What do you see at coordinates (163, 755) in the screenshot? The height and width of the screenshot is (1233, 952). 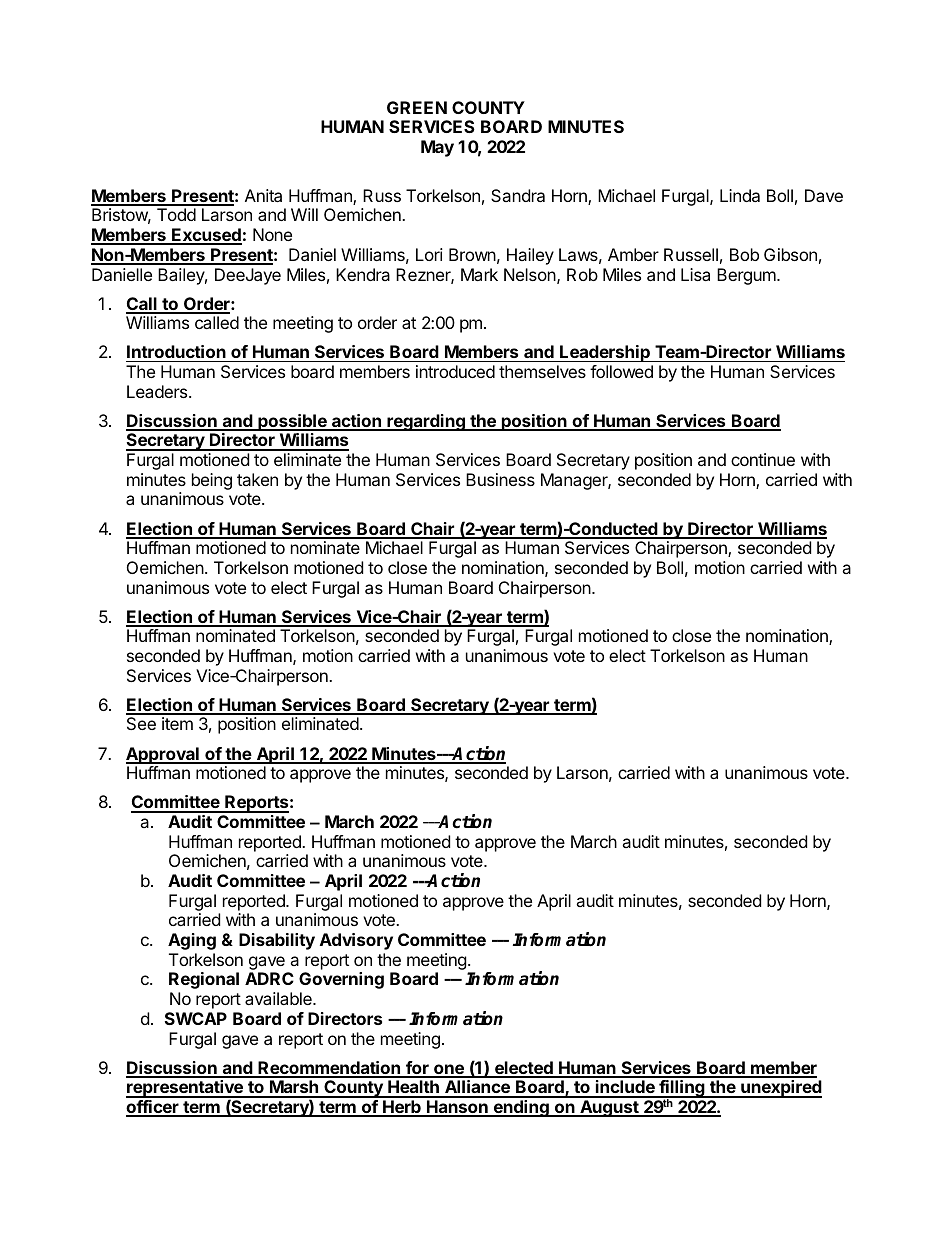 I see `Approval` at bounding box center [163, 755].
